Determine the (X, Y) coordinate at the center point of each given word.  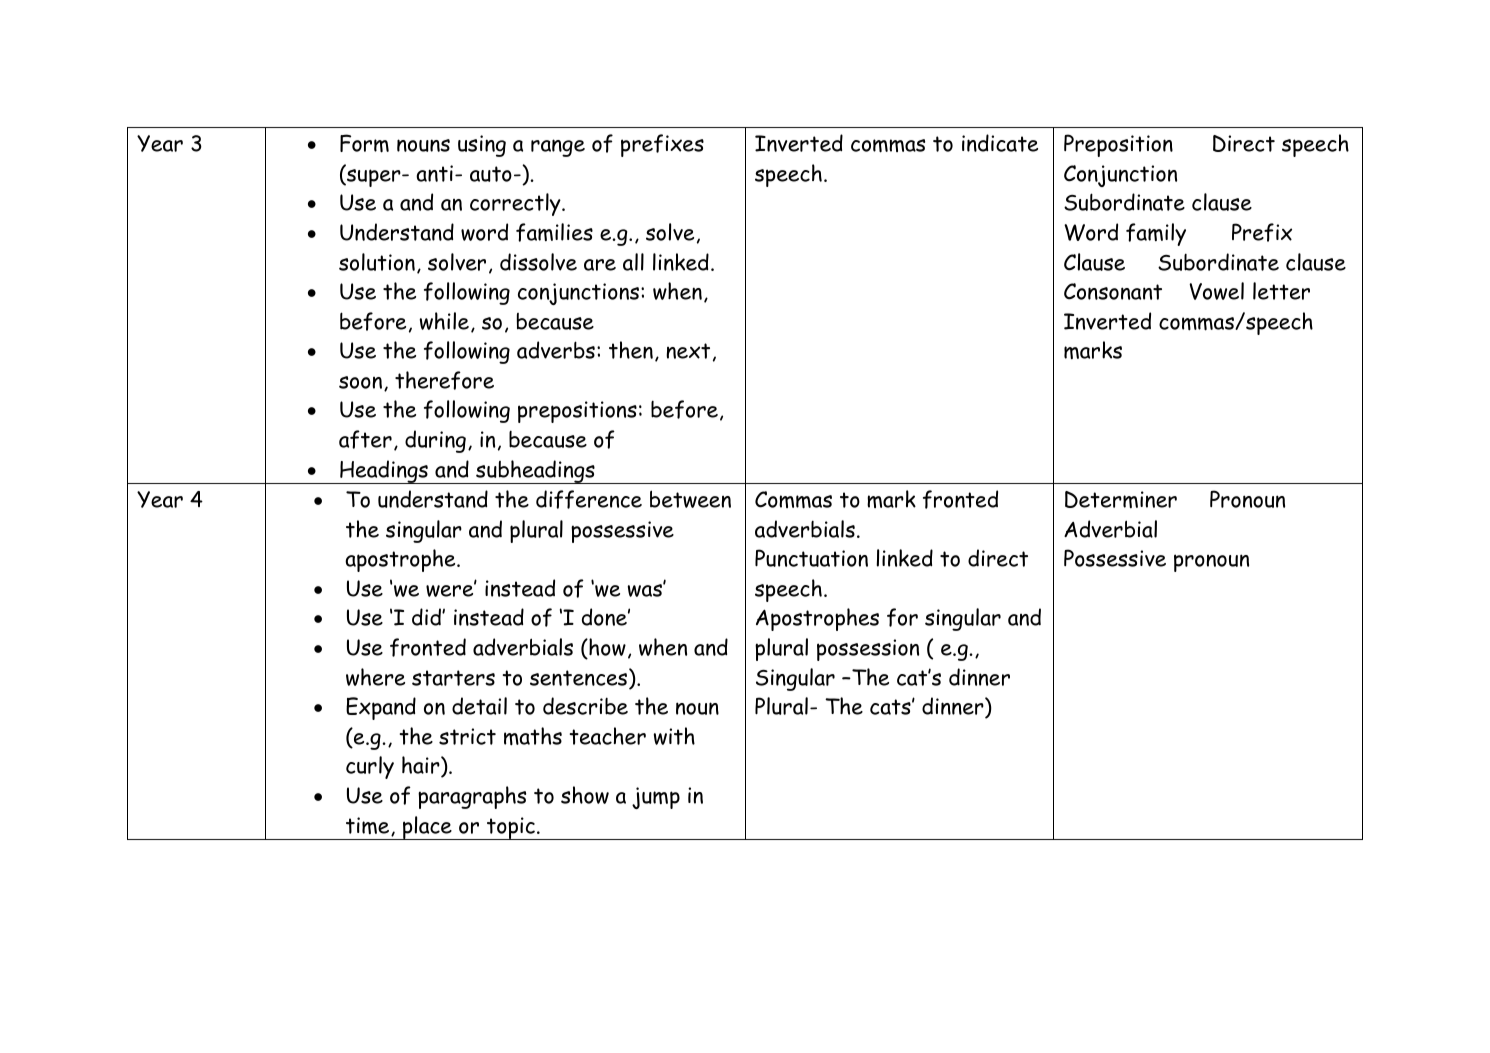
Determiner (1121, 499)
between (690, 499)
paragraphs (472, 797)
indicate (1000, 143)
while (444, 321)
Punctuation (811, 558)
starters (453, 678)
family (1156, 234)
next (688, 351)
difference (589, 499)
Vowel (1216, 291)
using (482, 146)
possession (868, 650)
